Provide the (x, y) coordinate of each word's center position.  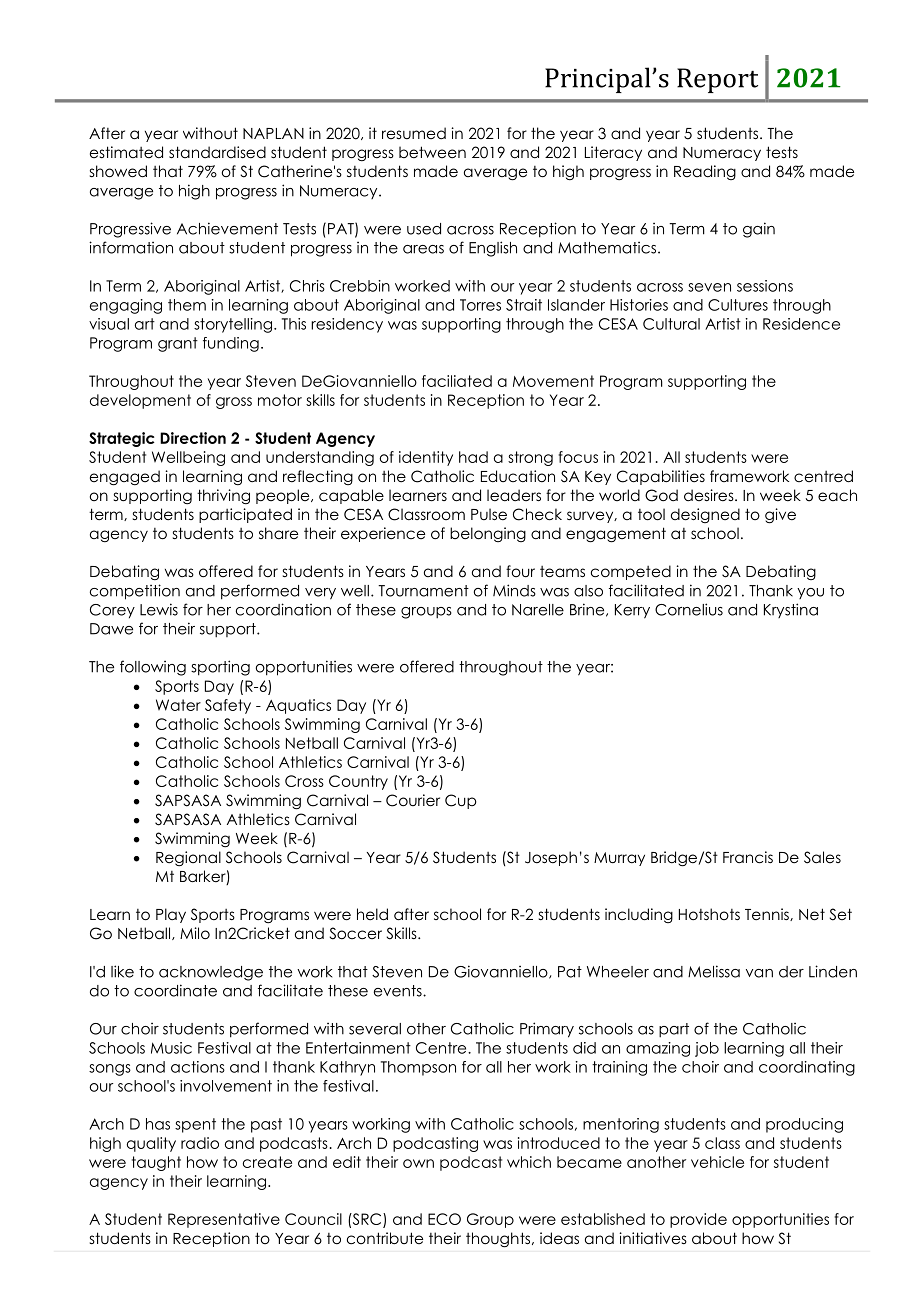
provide (698, 1220)
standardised (217, 152)
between (432, 152)
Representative (224, 1220)
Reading (705, 172)
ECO (444, 1219)
